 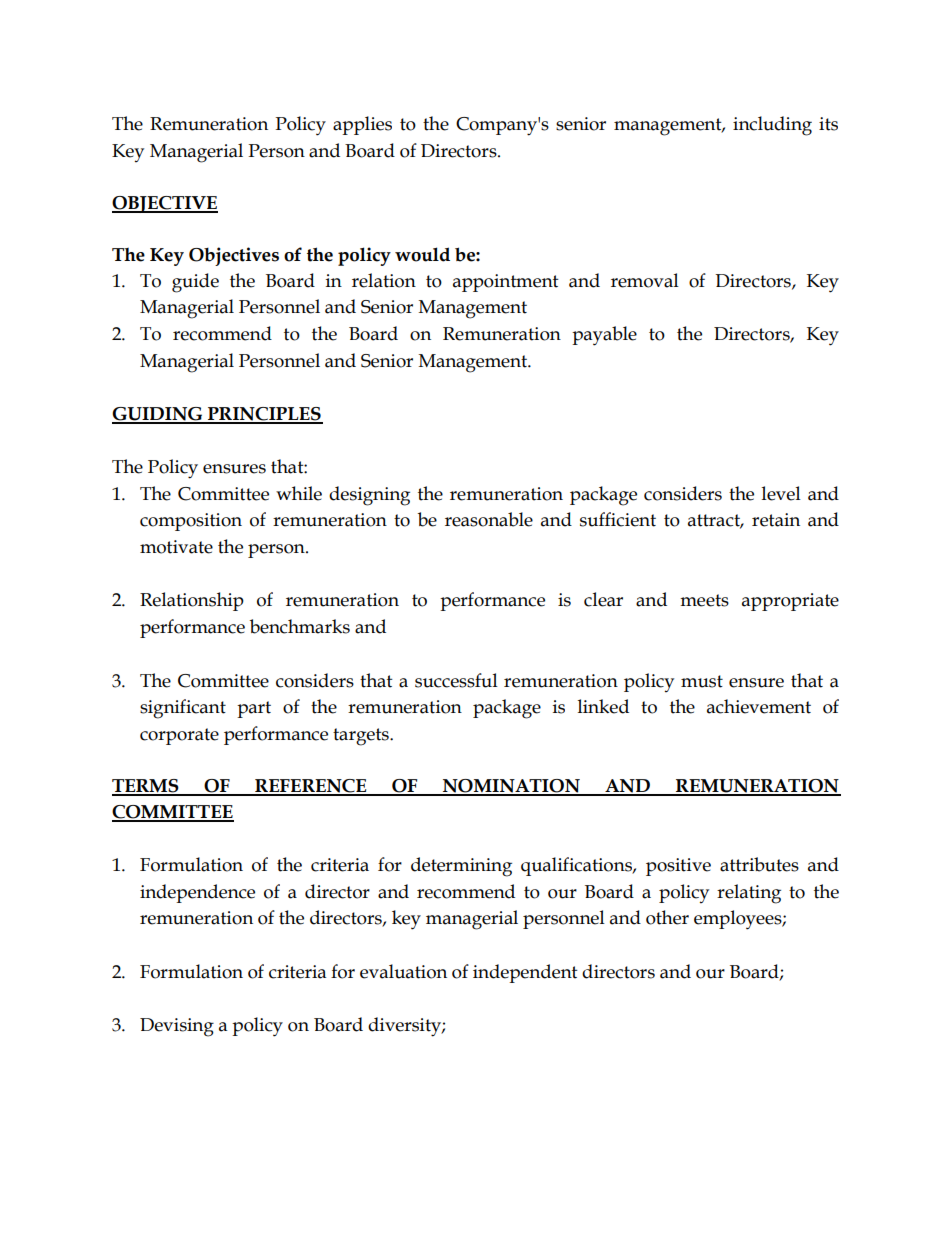 What do you see at coordinates (772, 126) in the screenshot?
I see `including` at bounding box center [772, 126].
